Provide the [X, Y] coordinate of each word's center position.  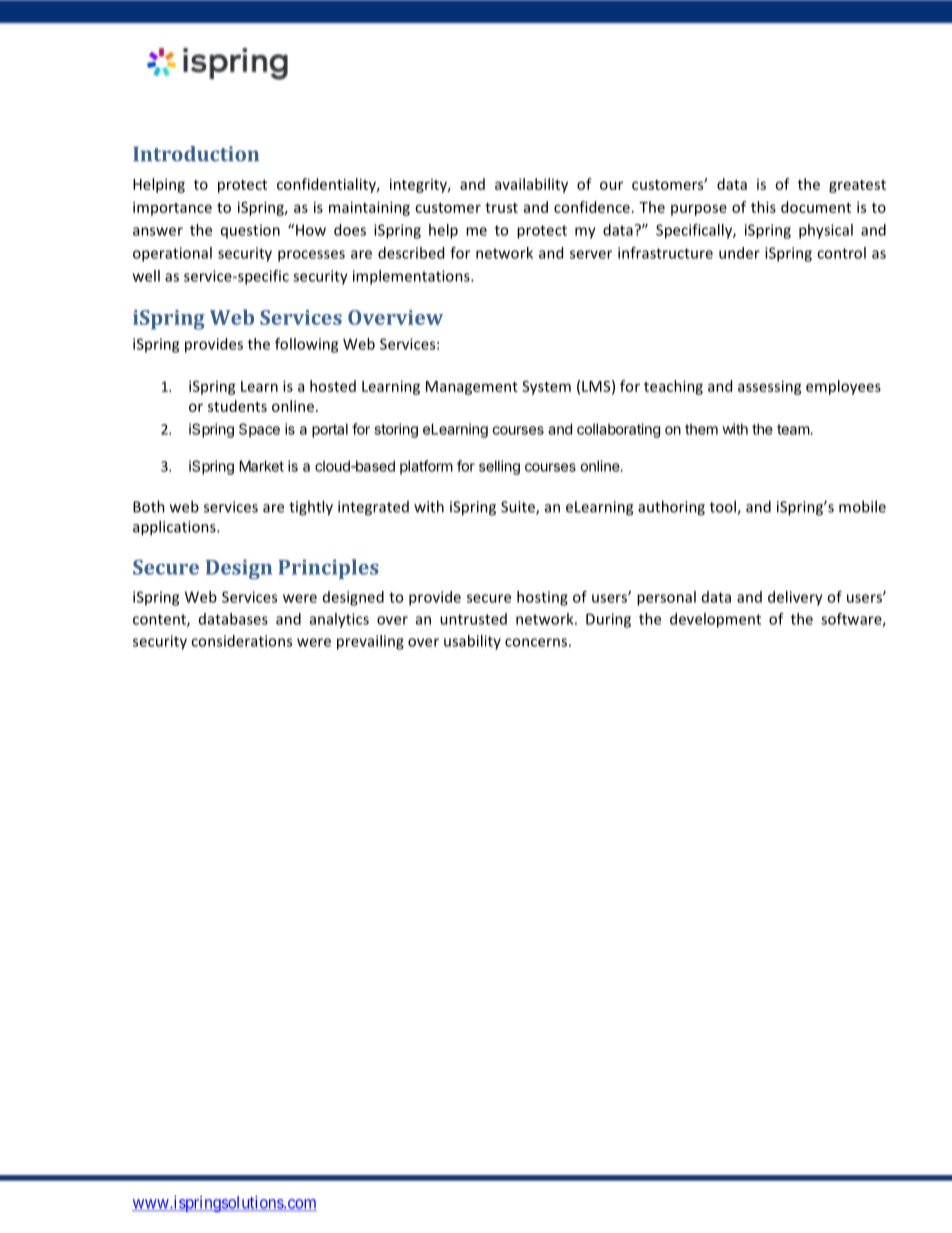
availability [531, 185]
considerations [241, 641]
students [237, 406]
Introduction [196, 154]
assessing [770, 387]
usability [472, 642]
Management [472, 388]
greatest [857, 186]
